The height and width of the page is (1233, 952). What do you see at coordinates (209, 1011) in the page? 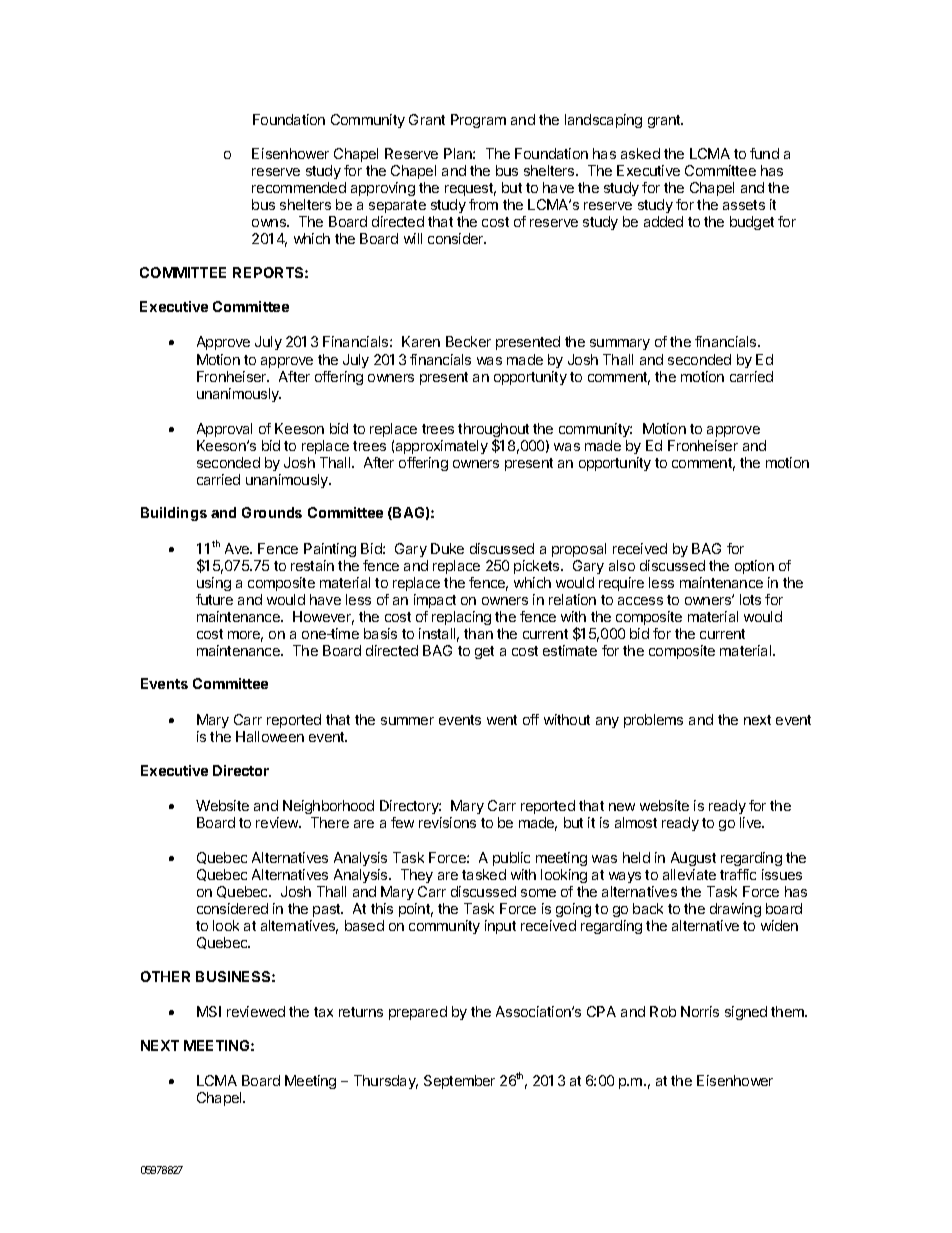
I see `MSI` at bounding box center [209, 1011].
